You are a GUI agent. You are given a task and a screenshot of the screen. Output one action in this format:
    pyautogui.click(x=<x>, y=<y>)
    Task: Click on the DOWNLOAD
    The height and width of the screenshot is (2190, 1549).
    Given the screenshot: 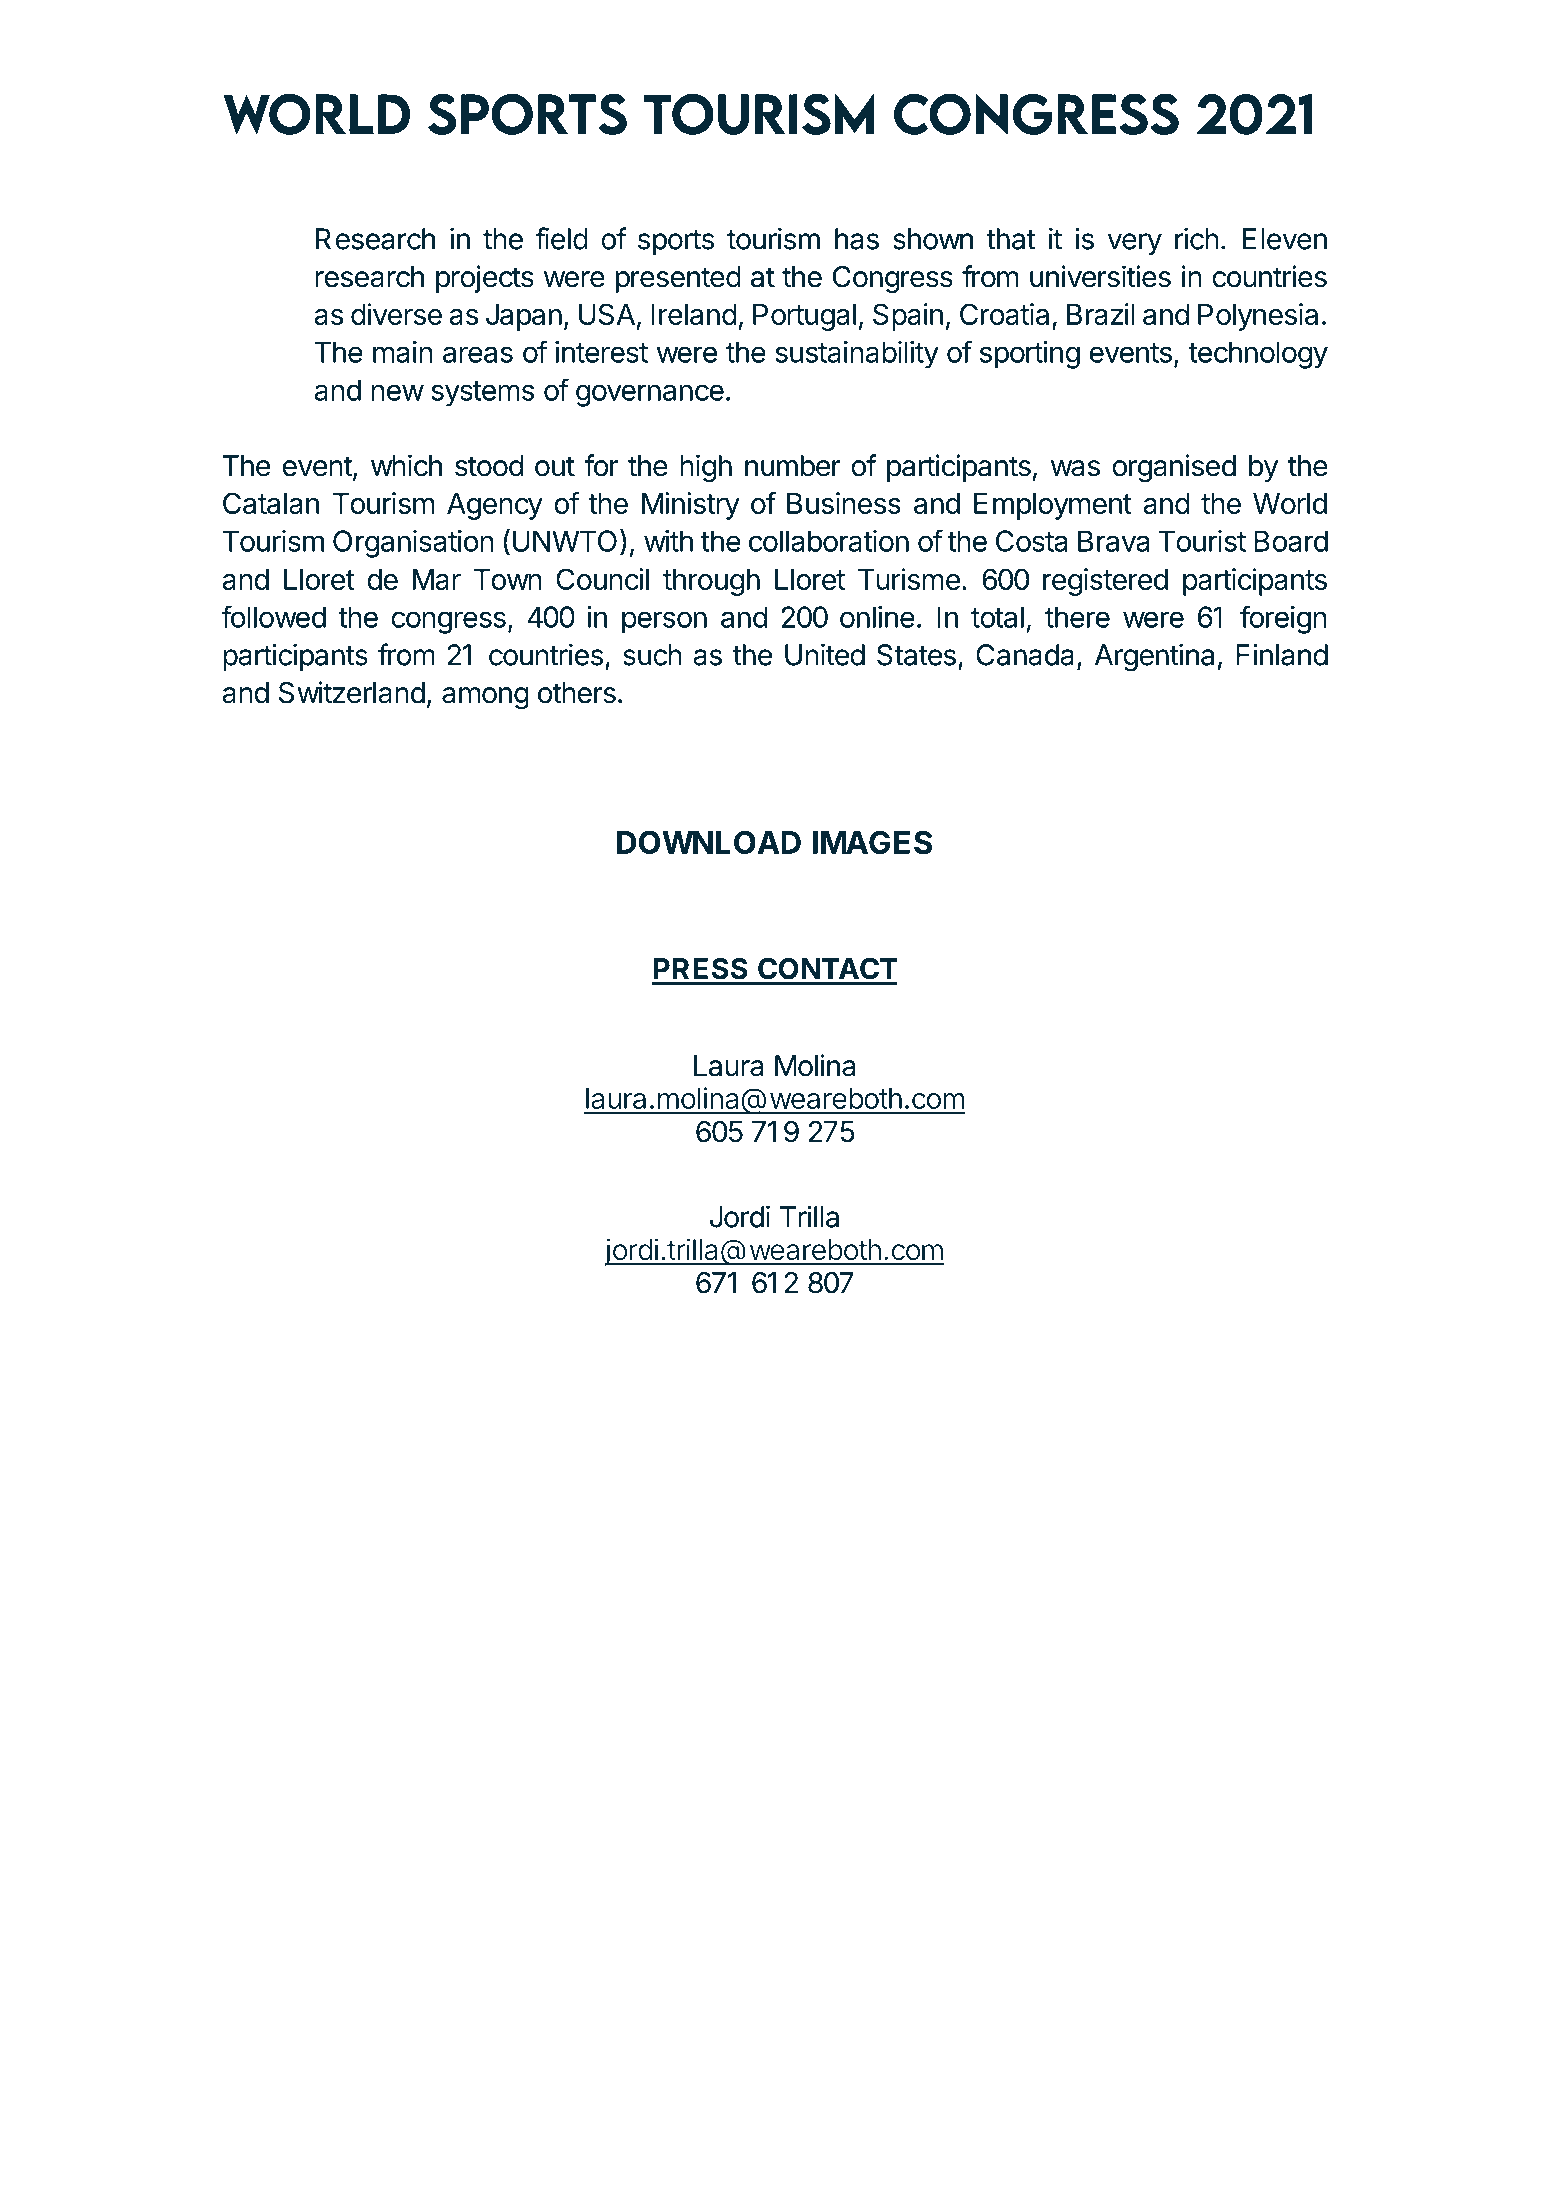 What is the action you would take?
    pyautogui.click(x=709, y=842)
